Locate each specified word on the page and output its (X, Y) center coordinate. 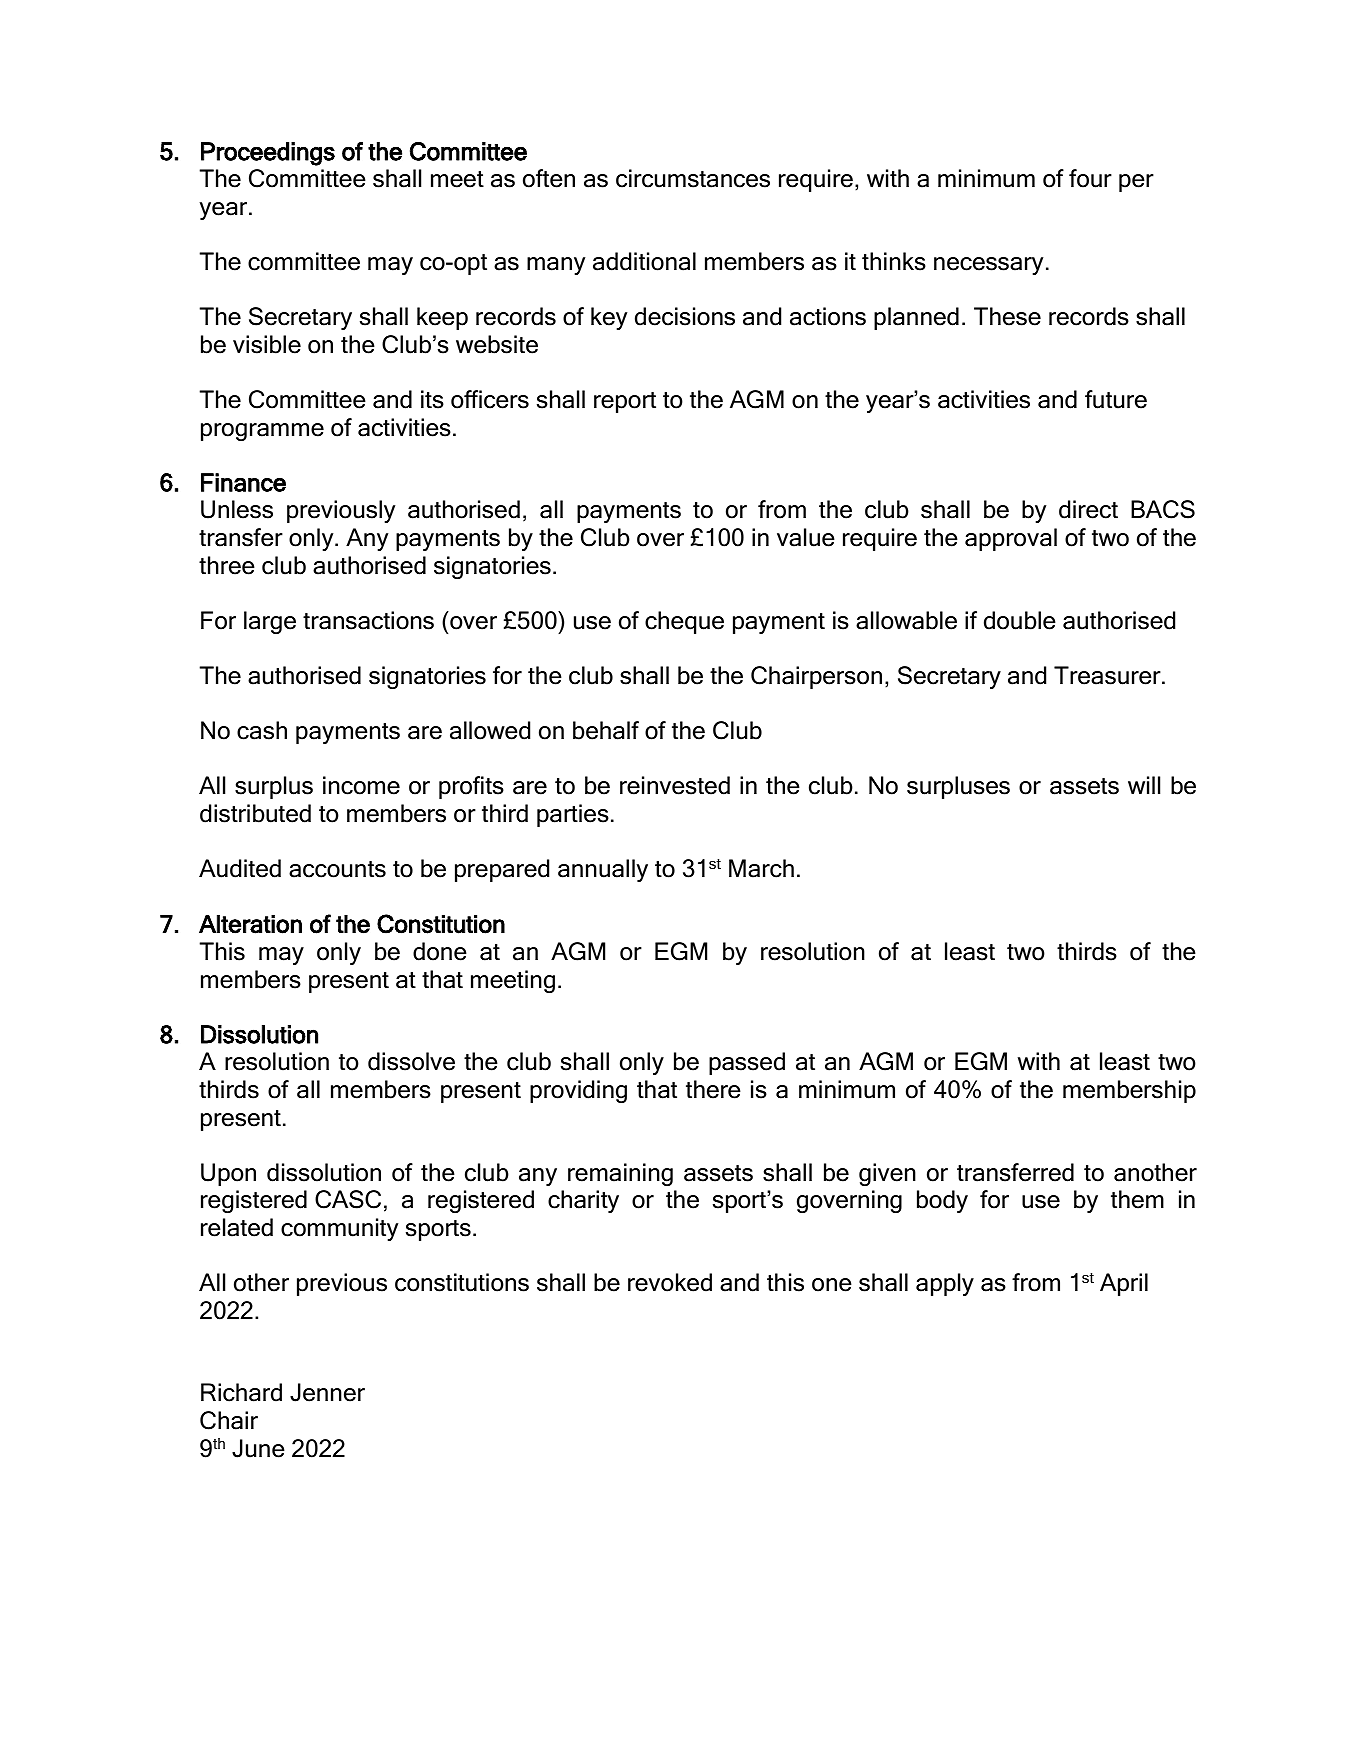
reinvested (675, 785)
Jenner (327, 1392)
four (1090, 178)
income (361, 785)
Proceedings (268, 154)
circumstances (693, 178)
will (1144, 785)
